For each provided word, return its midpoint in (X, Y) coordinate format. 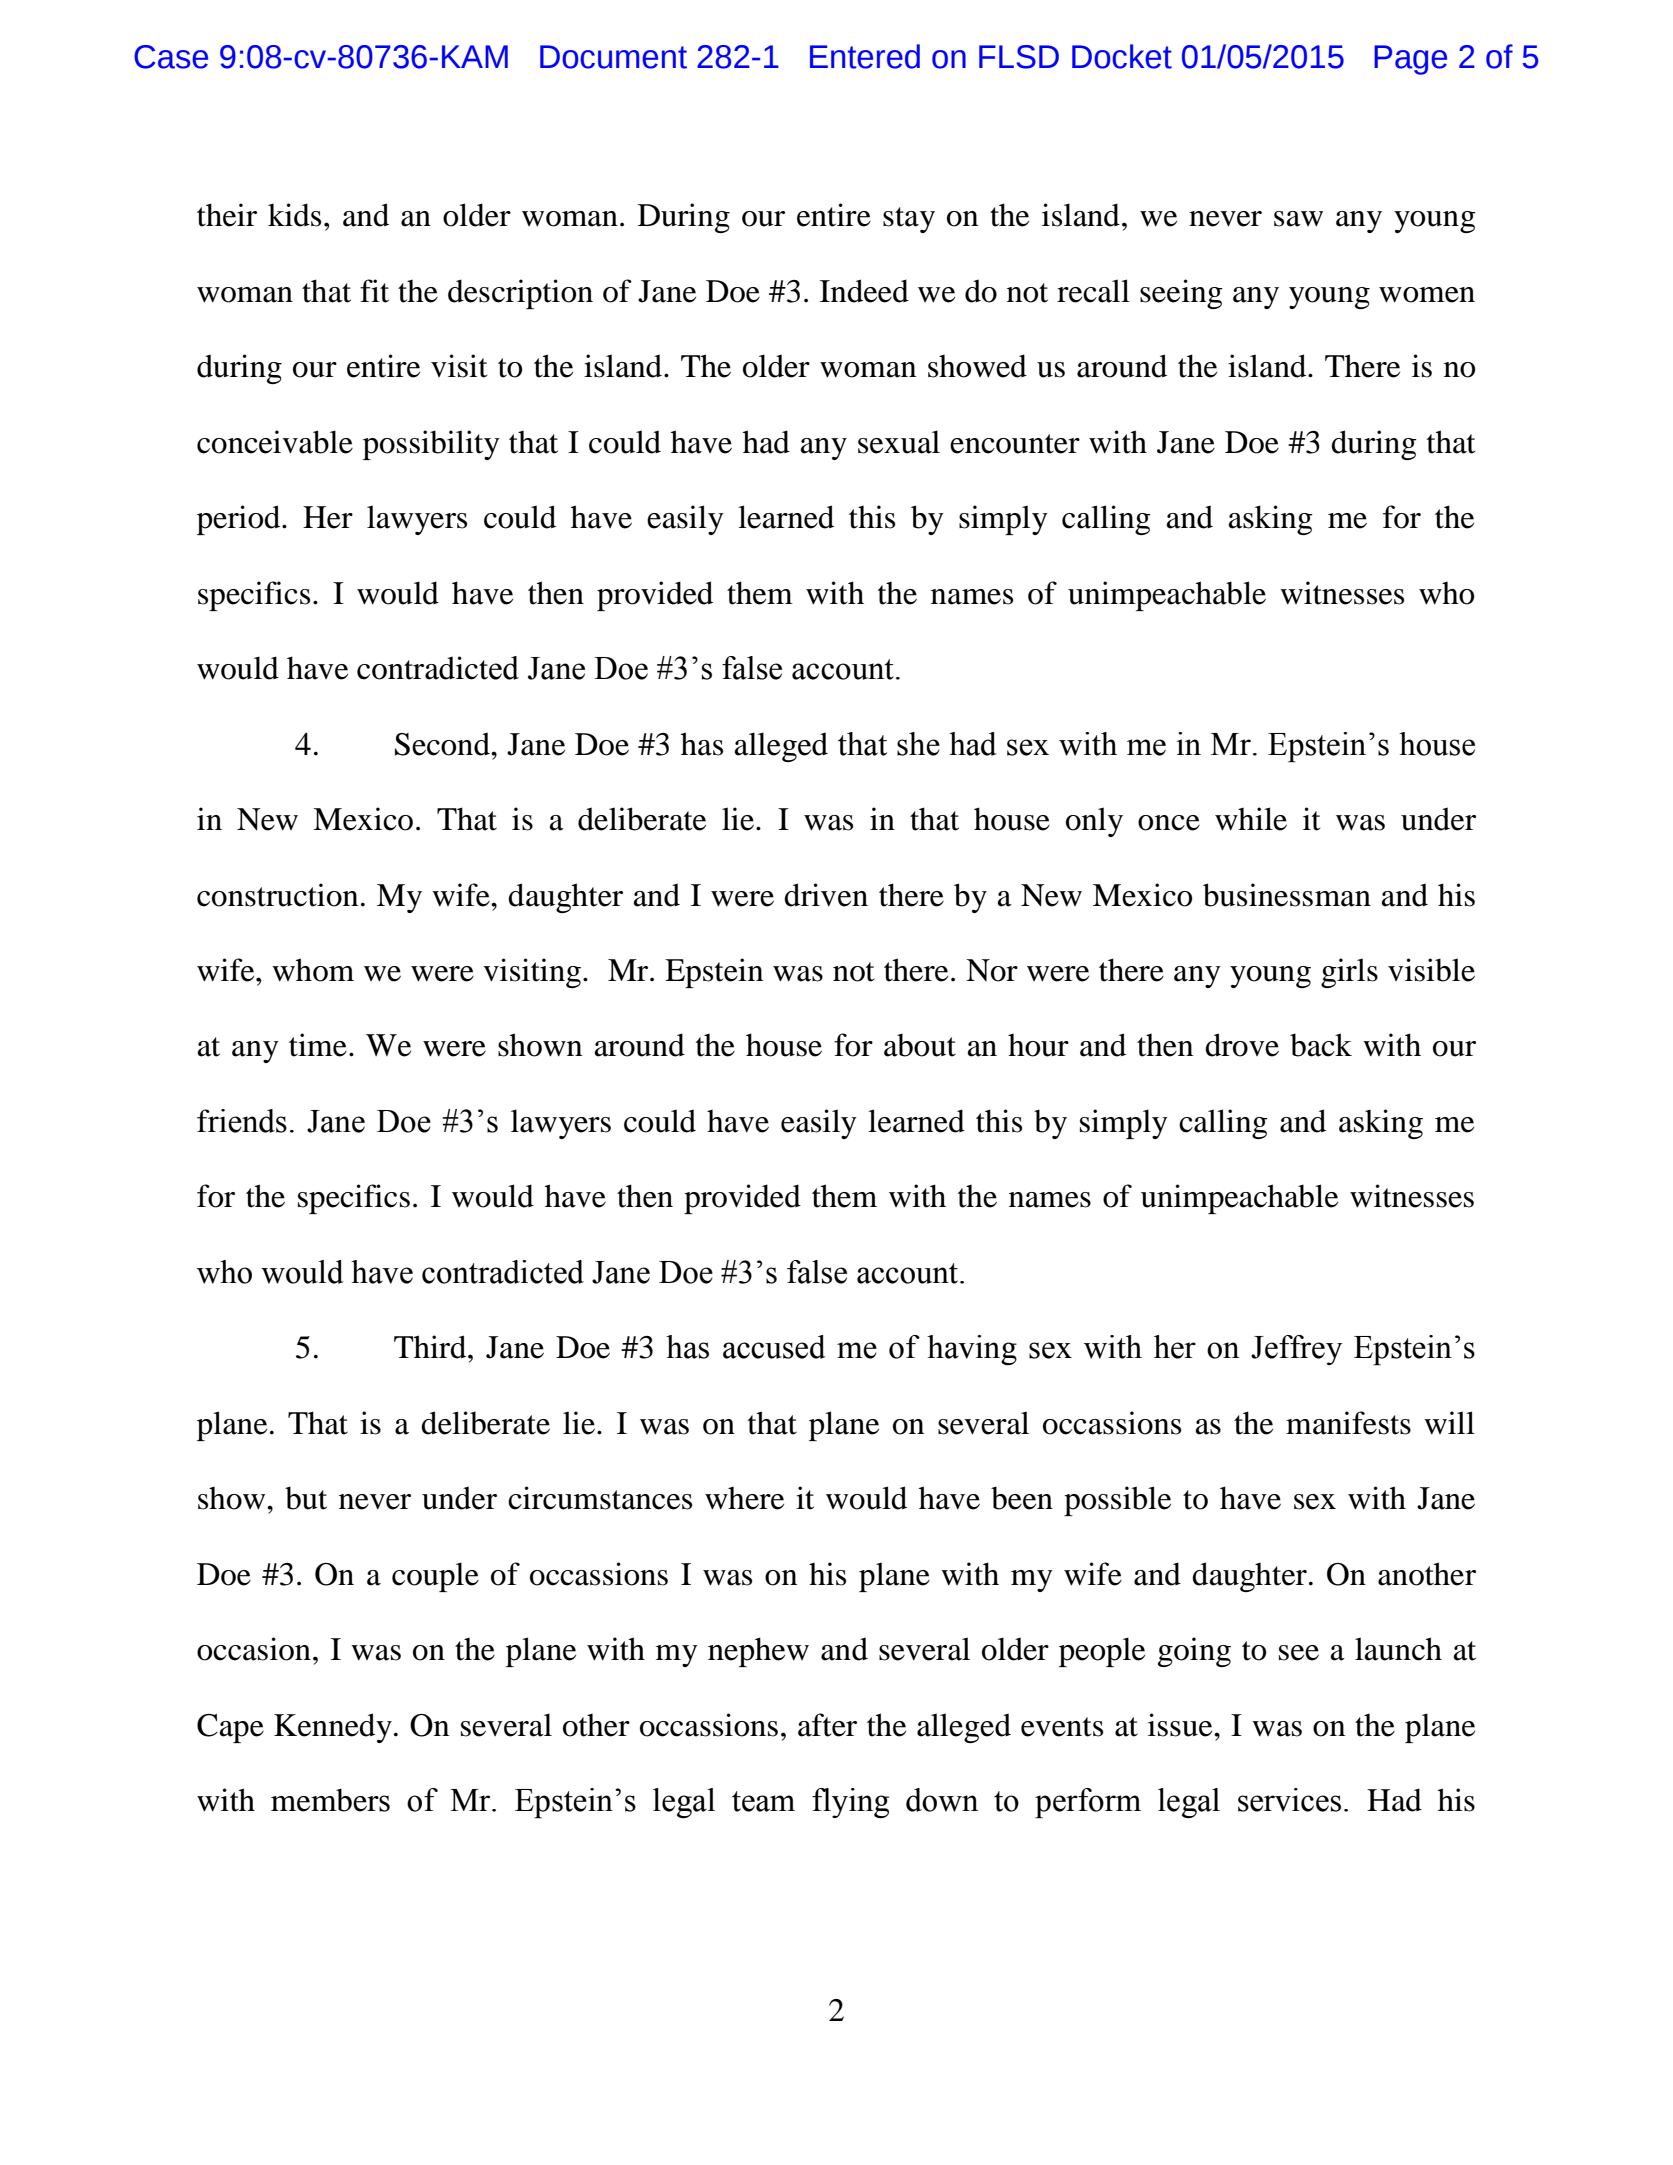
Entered (865, 56)
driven (826, 895)
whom (313, 970)
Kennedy (333, 1728)
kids (294, 215)
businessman (1287, 895)
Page (1410, 60)
